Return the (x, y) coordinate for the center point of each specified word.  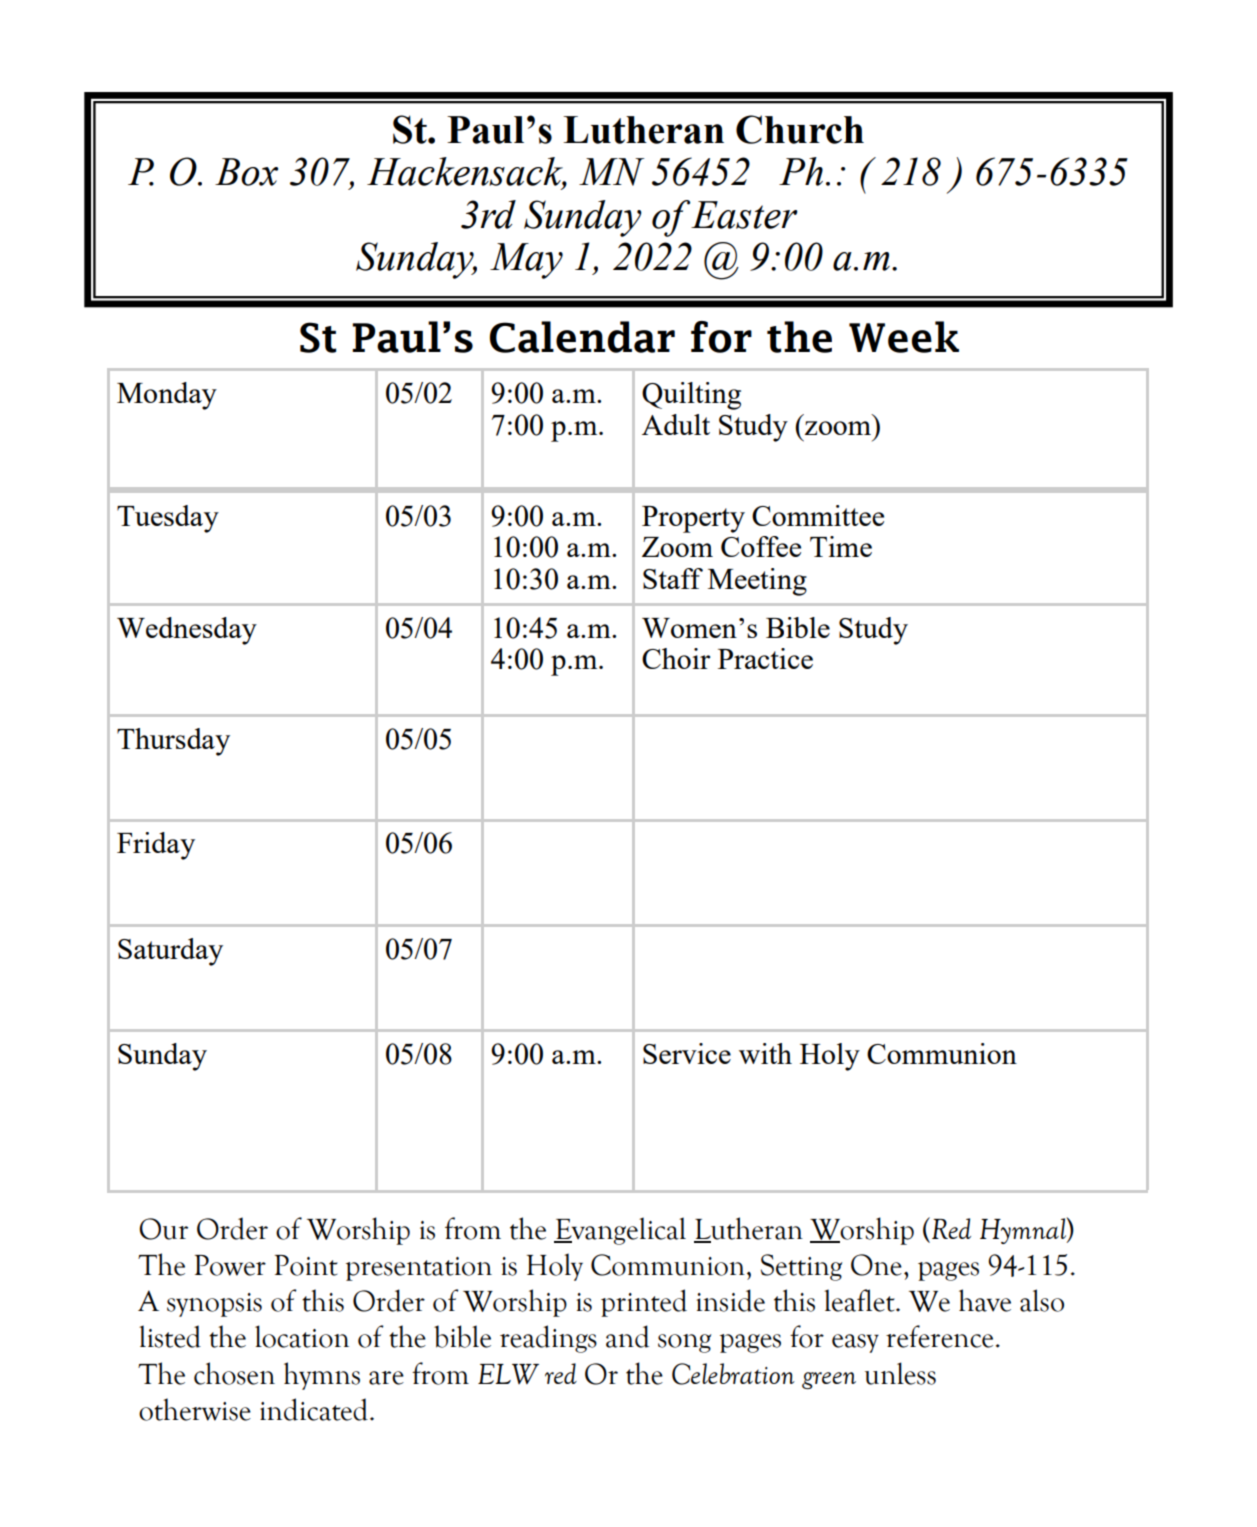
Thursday (173, 742)
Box (246, 172)
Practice (765, 658)
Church (800, 129)
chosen (234, 1373)
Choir (676, 658)
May (526, 261)
